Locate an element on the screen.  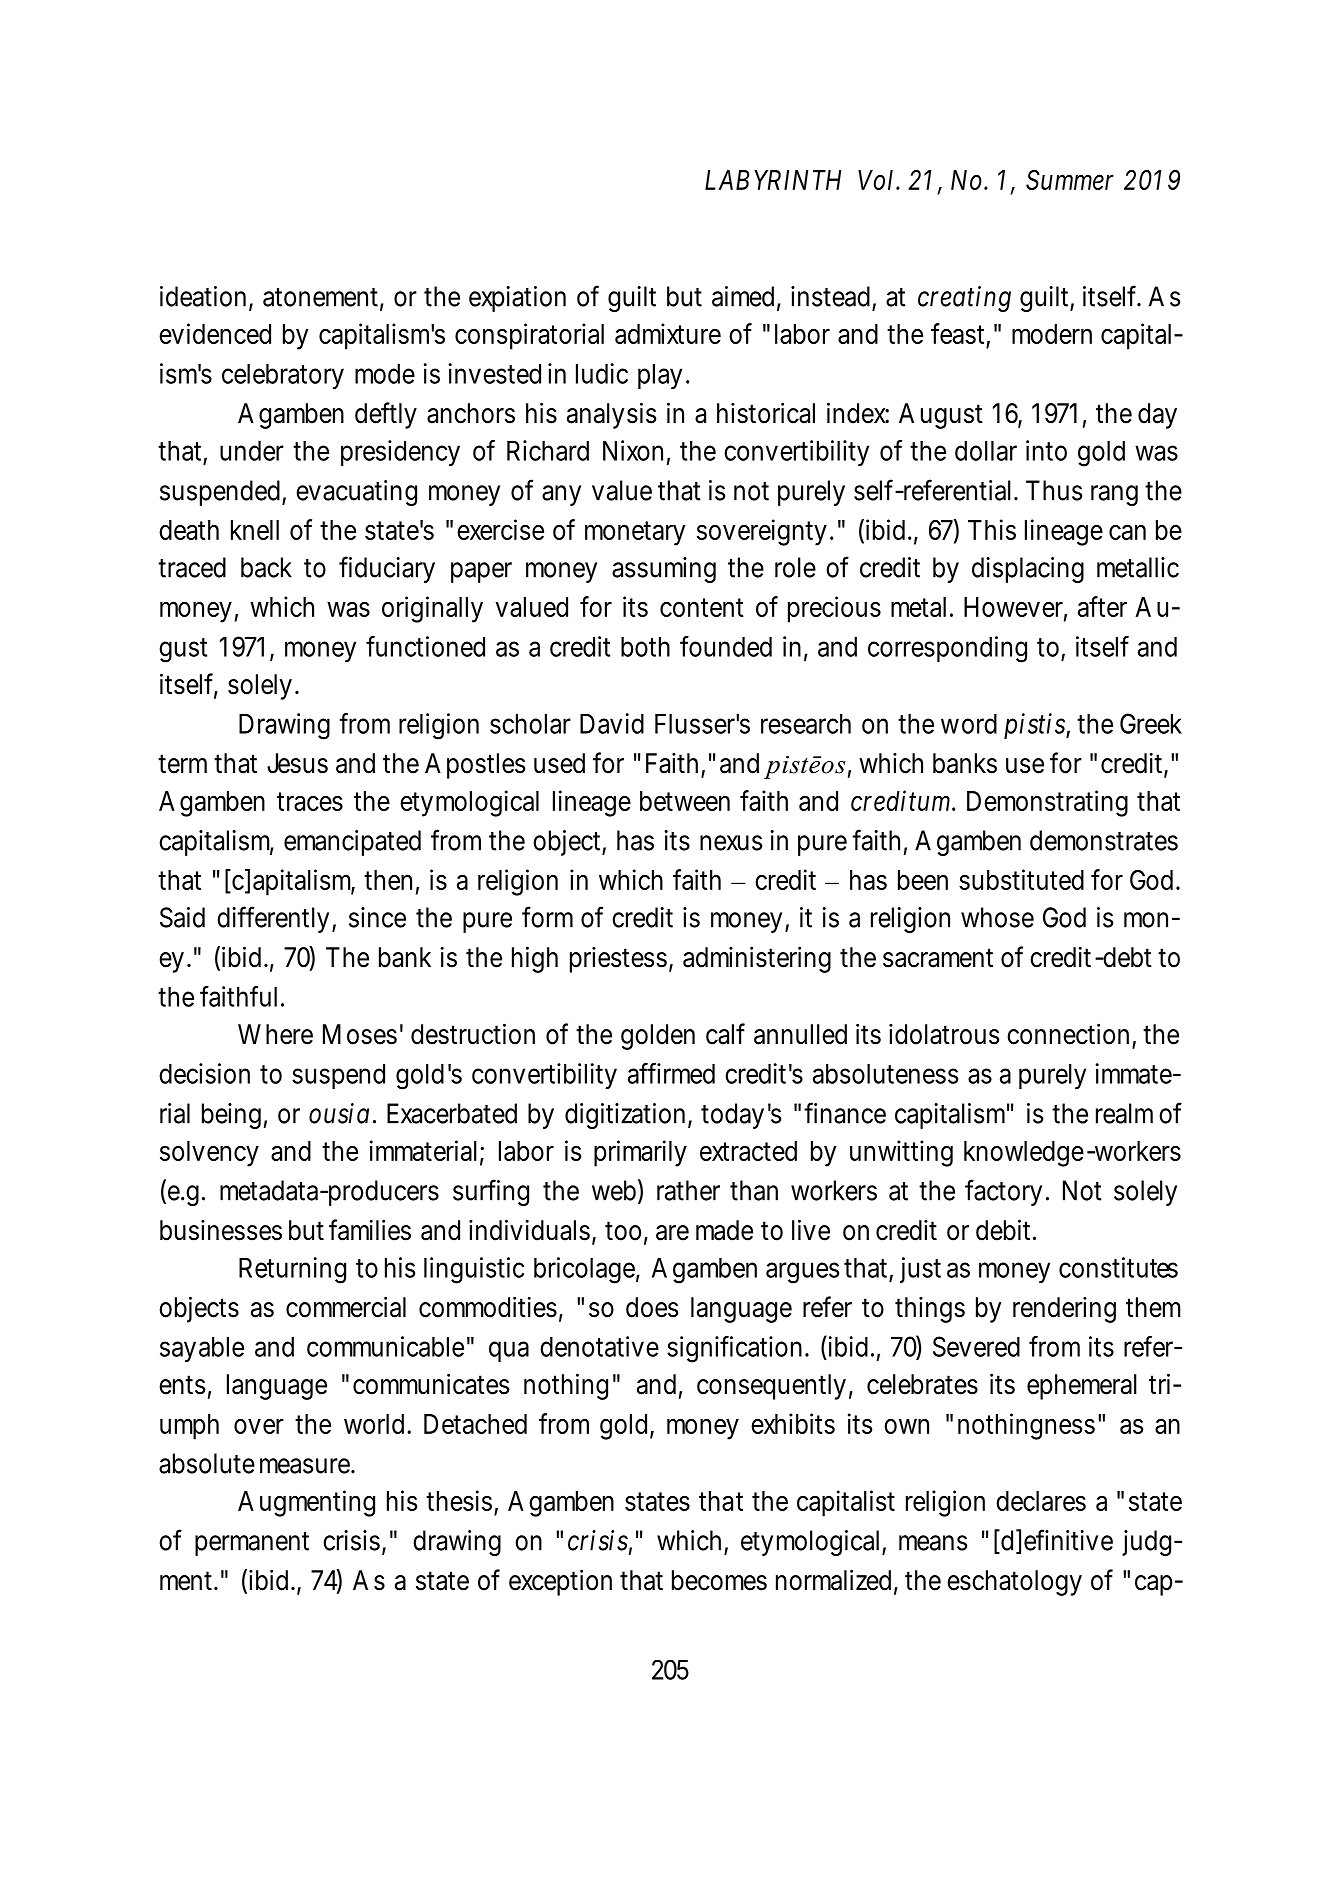
ideation is located at coordinates (203, 296).
